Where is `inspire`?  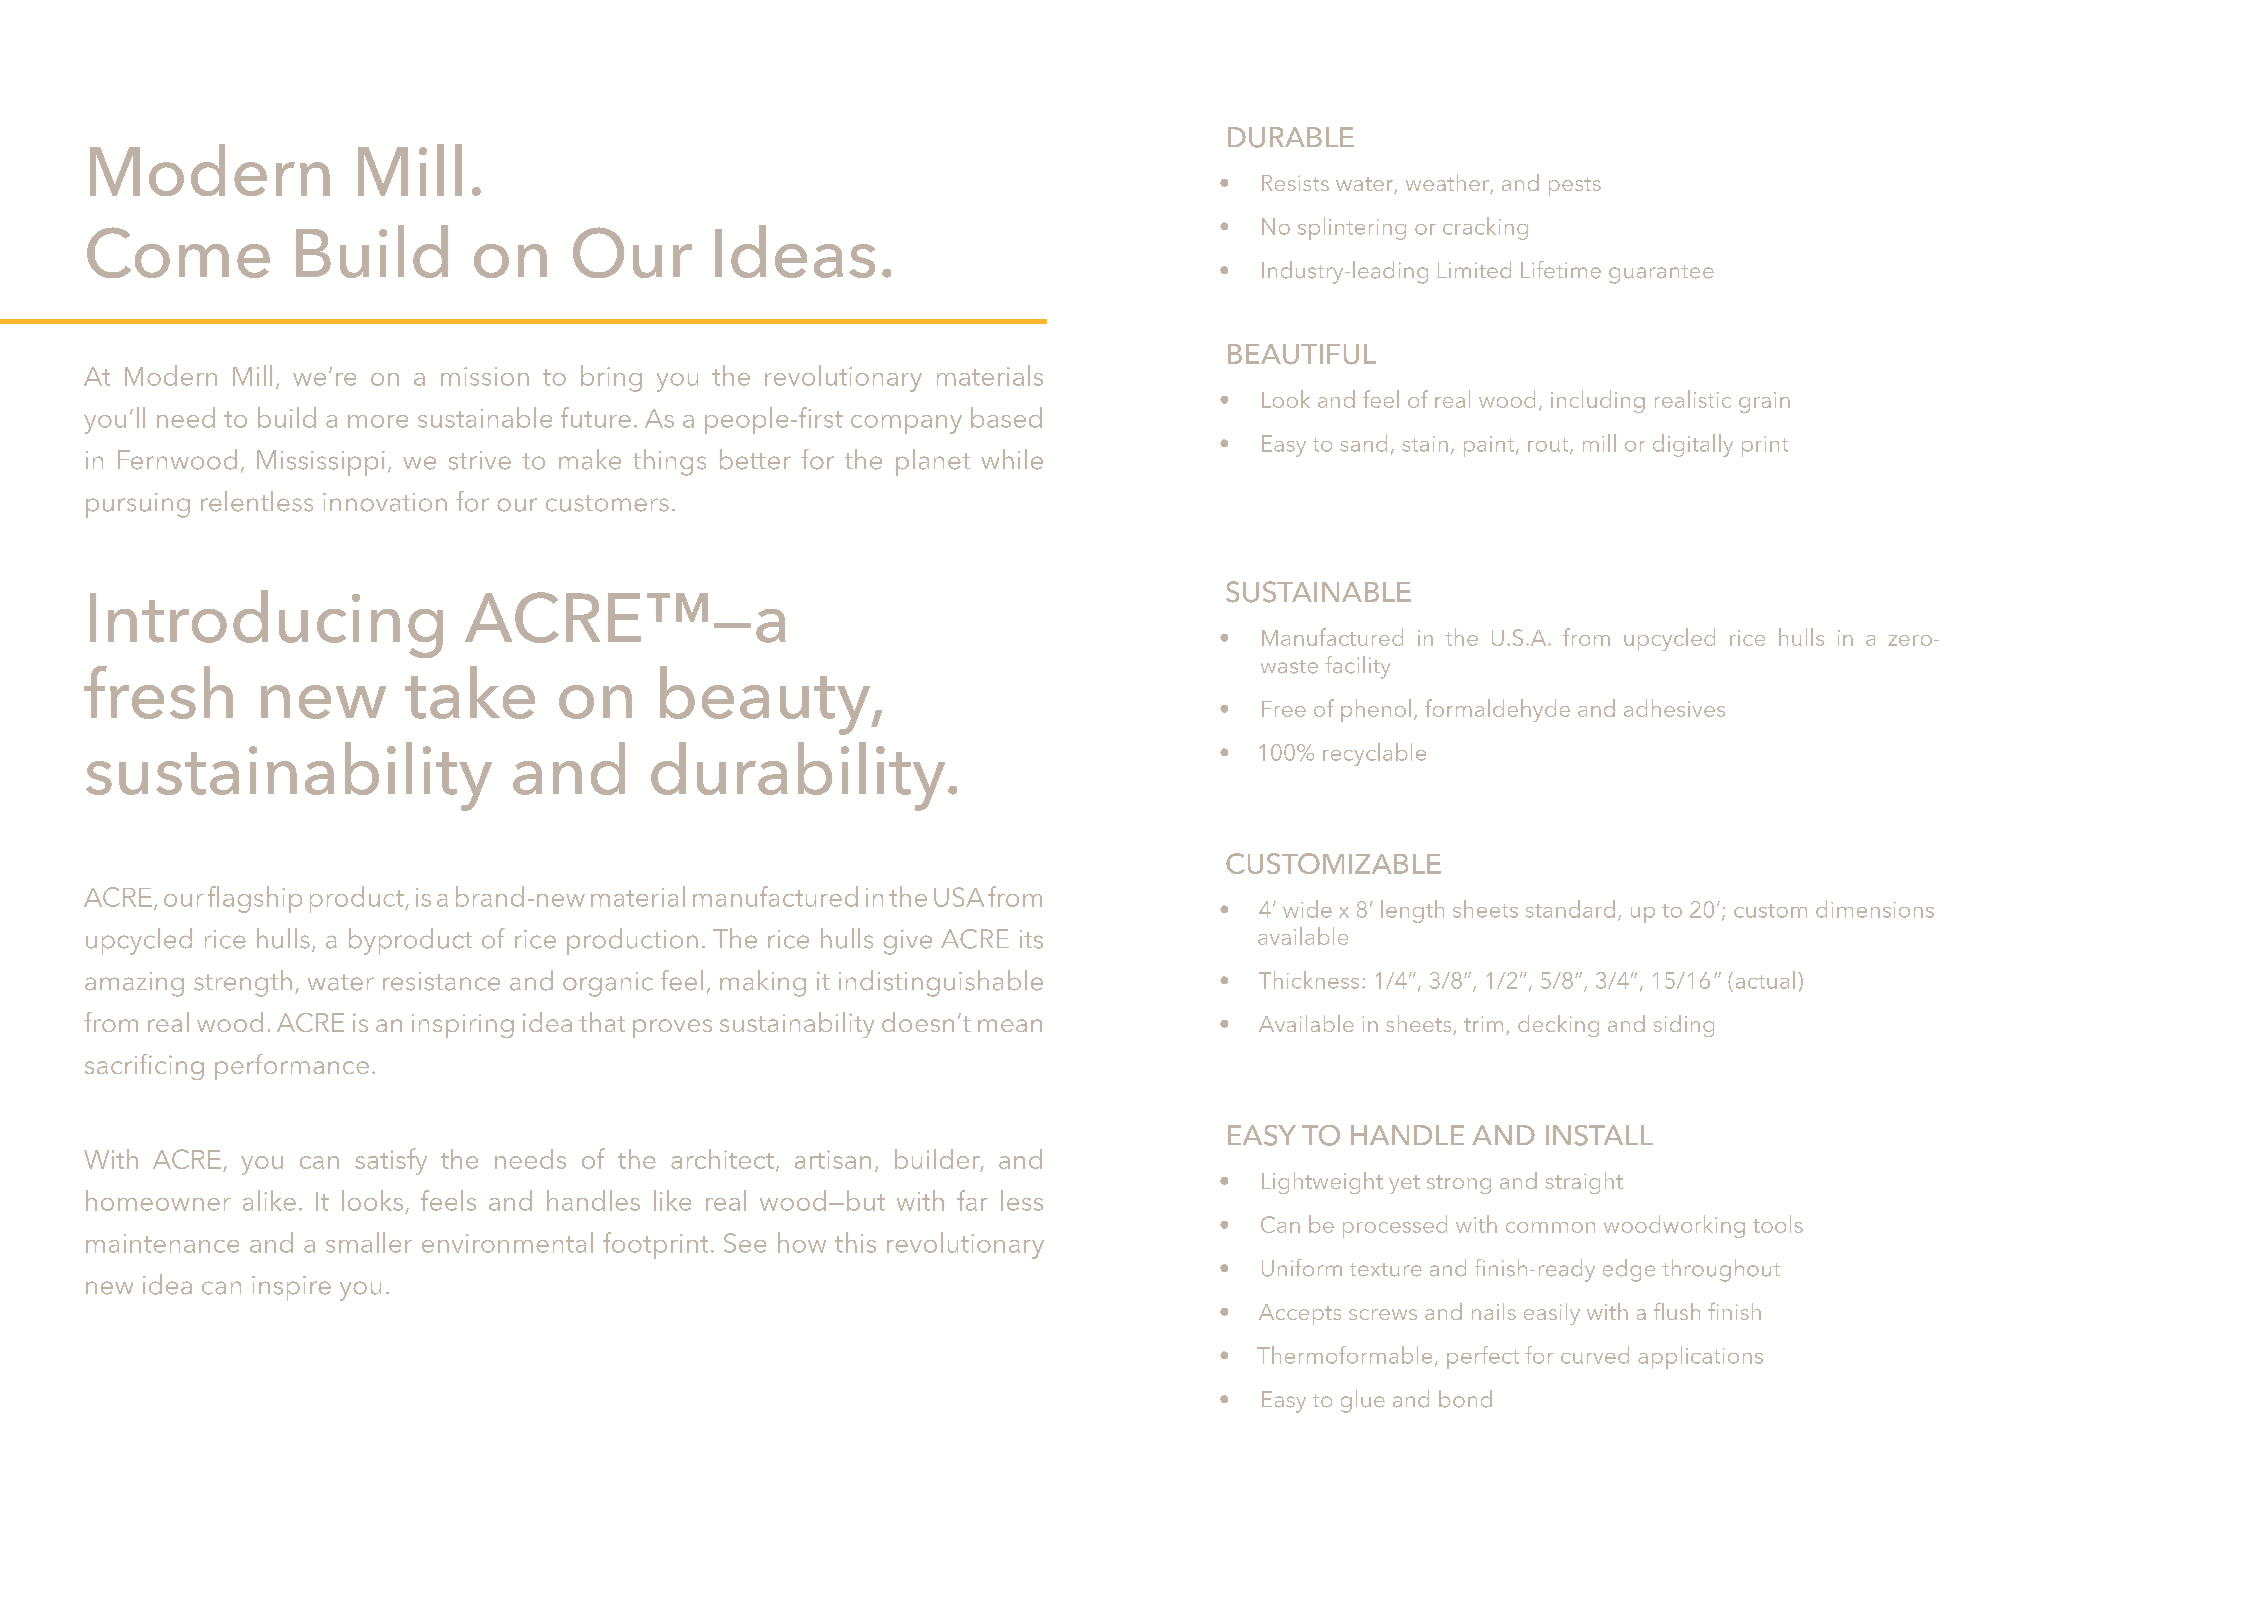
inspire is located at coordinates (291, 1288).
